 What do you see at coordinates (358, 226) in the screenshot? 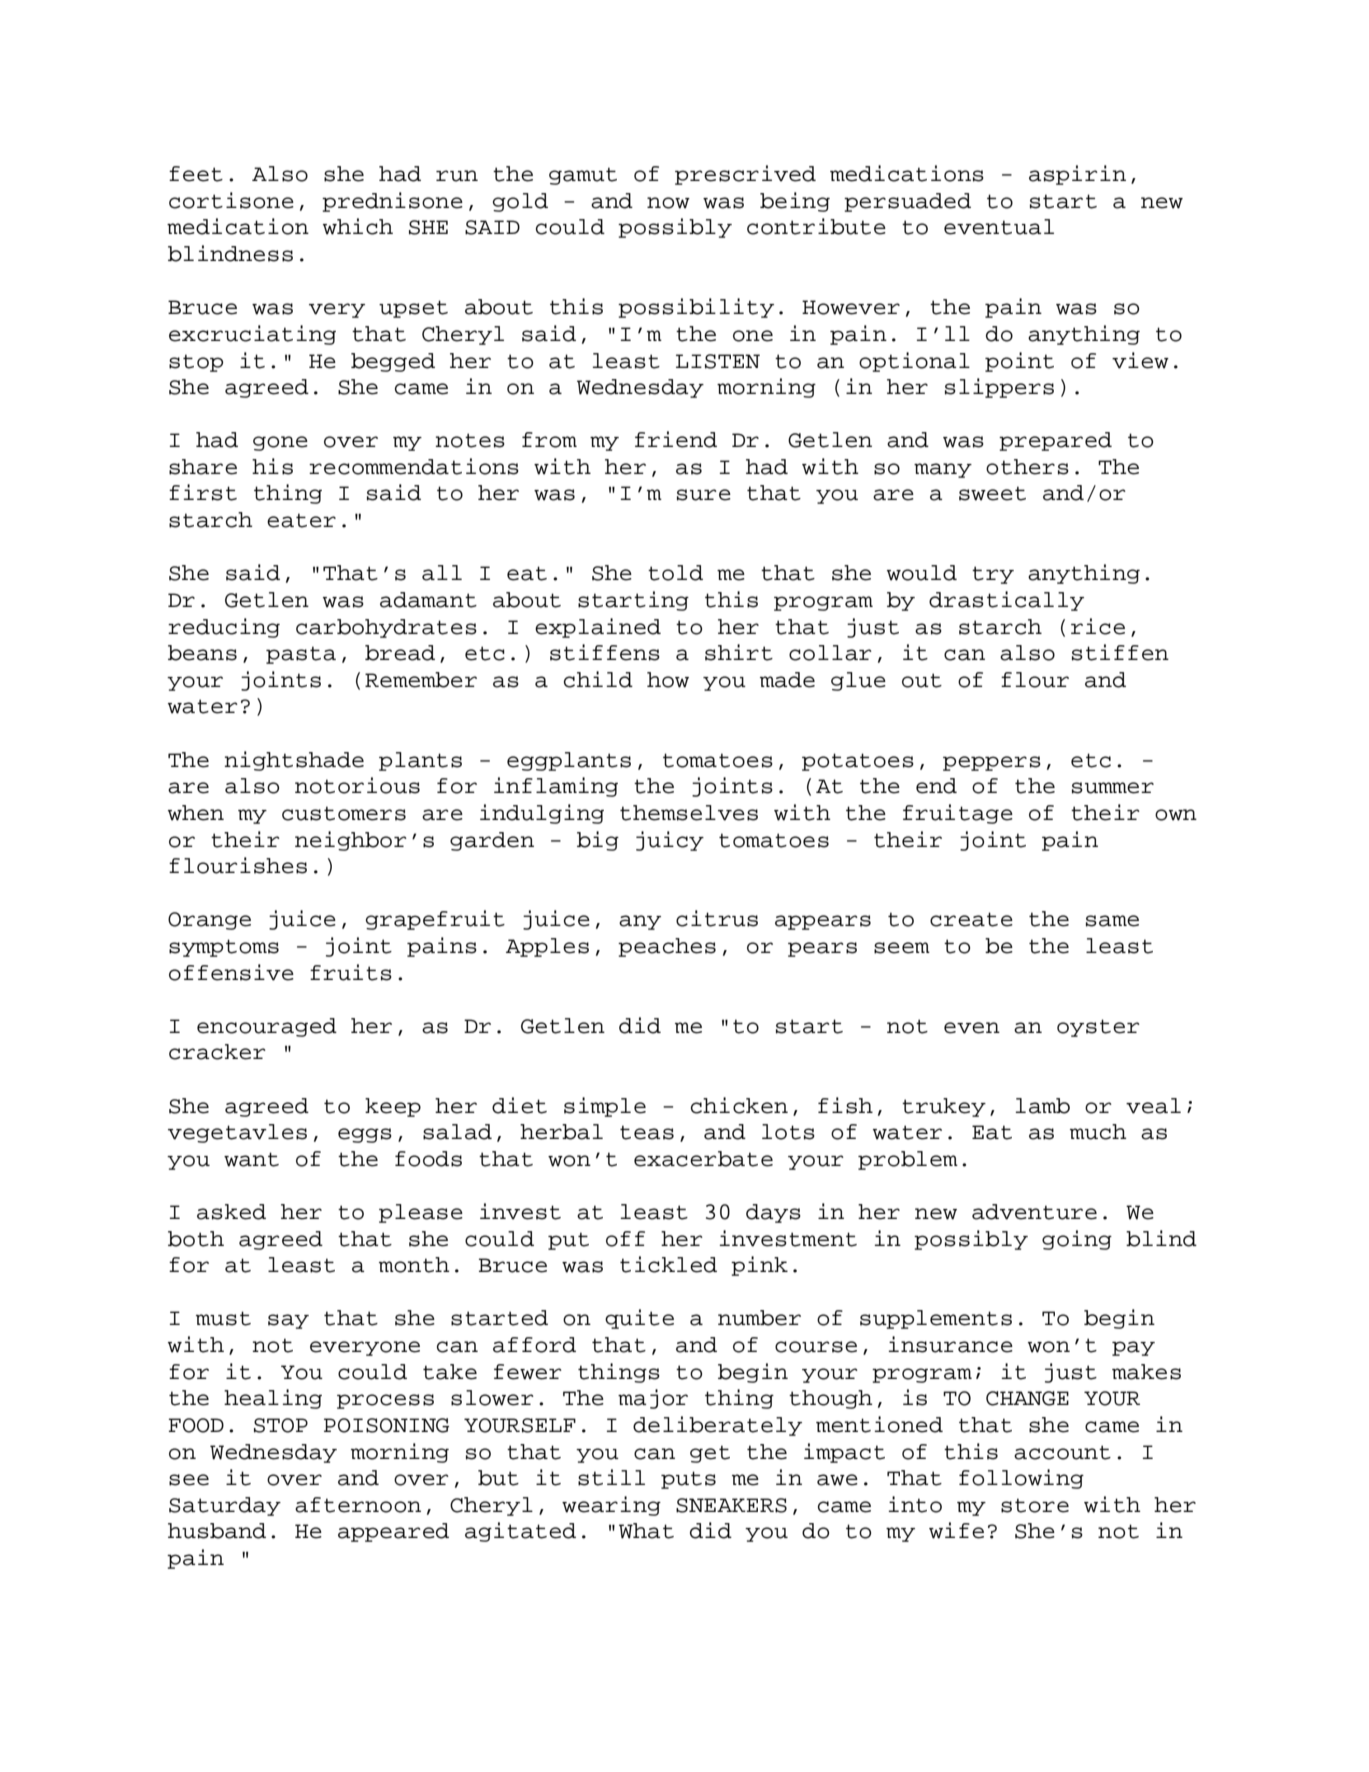
I see `which` at bounding box center [358, 226].
